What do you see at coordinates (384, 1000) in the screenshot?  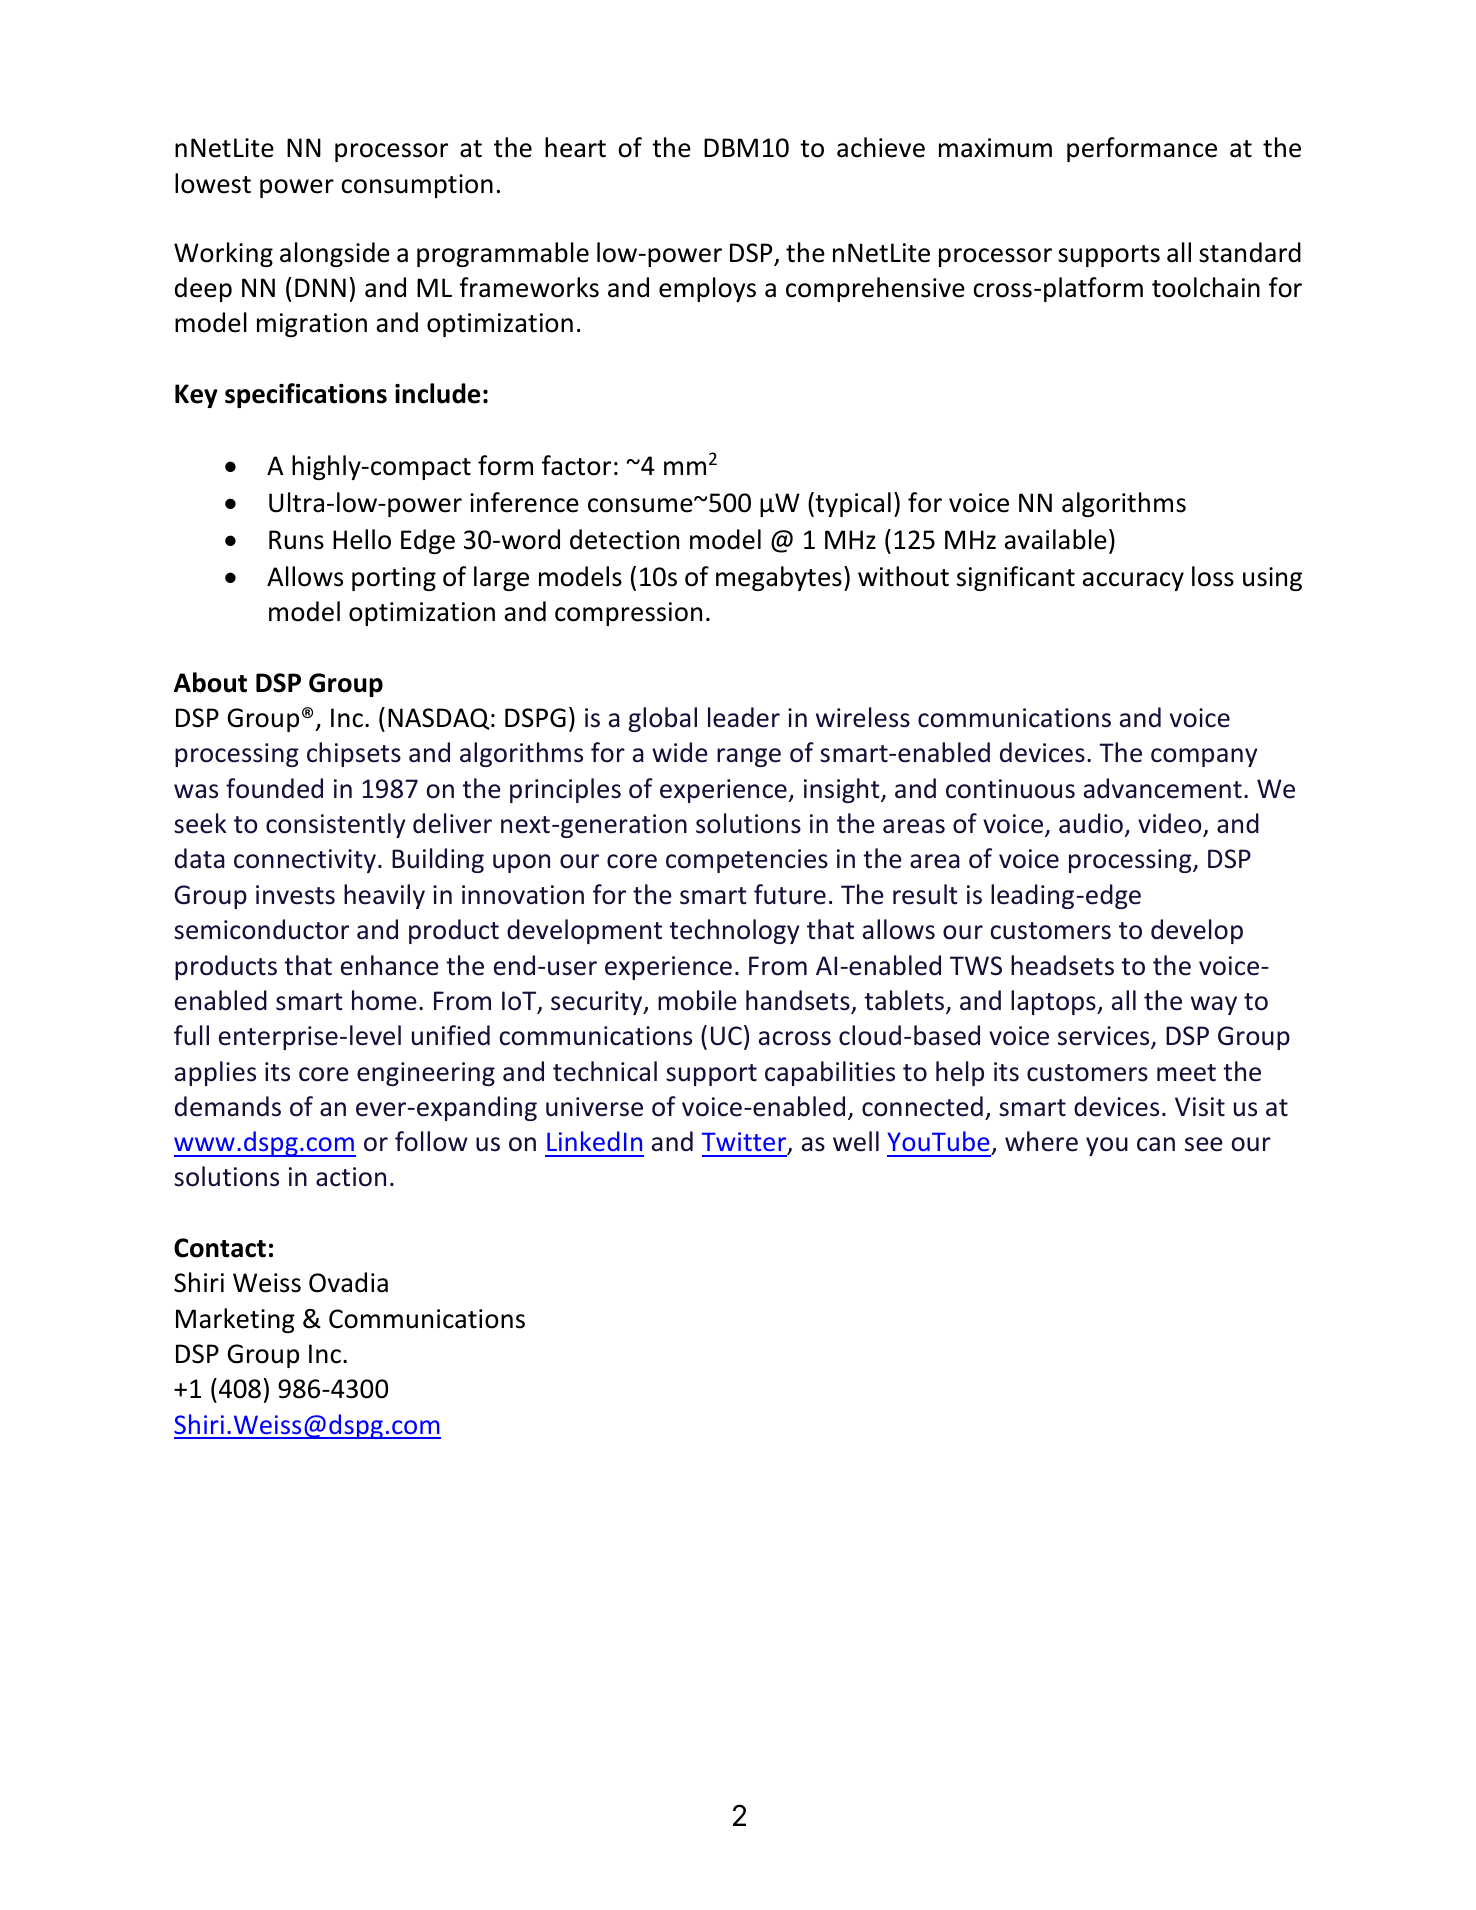 I see `home` at bounding box center [384, 1000].
